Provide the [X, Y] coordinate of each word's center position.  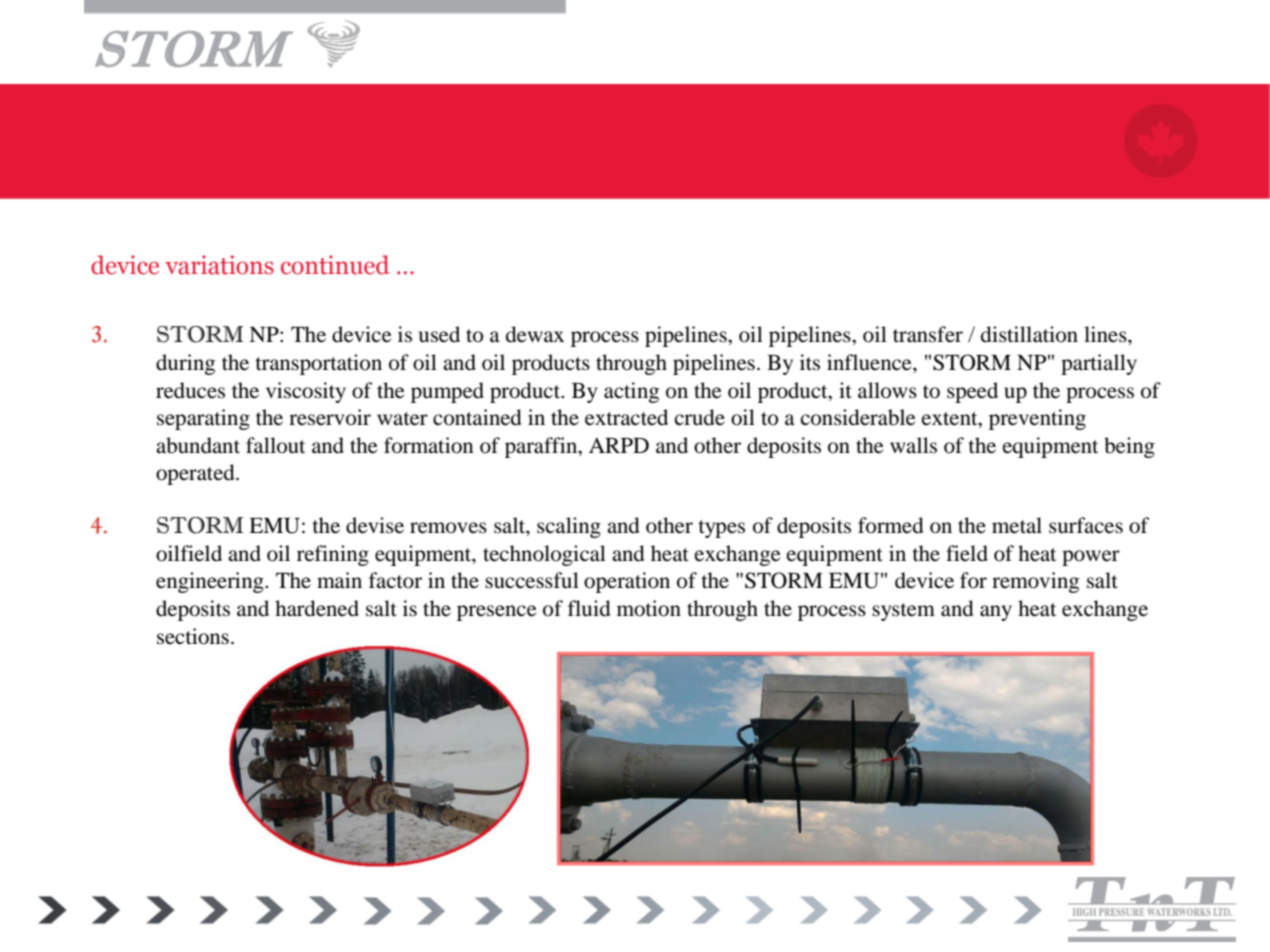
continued [335, 265]
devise [375, 525]
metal [1017, 525]
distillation [1029, 334]
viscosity [306, 392]
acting [631, 392]
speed [972, 392]
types [721, 529]
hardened [317, 608]
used [439, 334]
